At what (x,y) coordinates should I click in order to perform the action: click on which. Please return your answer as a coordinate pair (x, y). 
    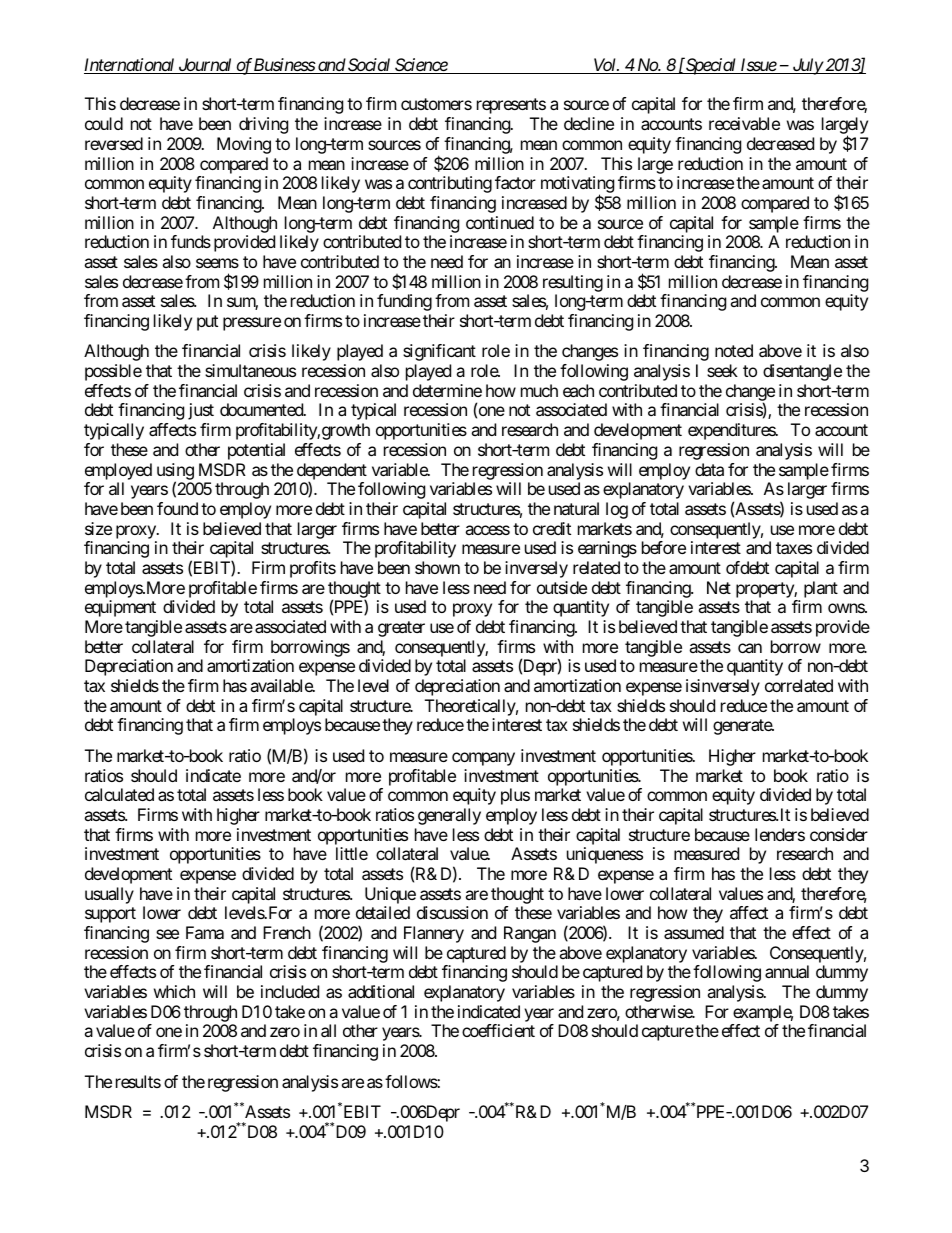
    Looking at the image, I should click on (174, 991).
